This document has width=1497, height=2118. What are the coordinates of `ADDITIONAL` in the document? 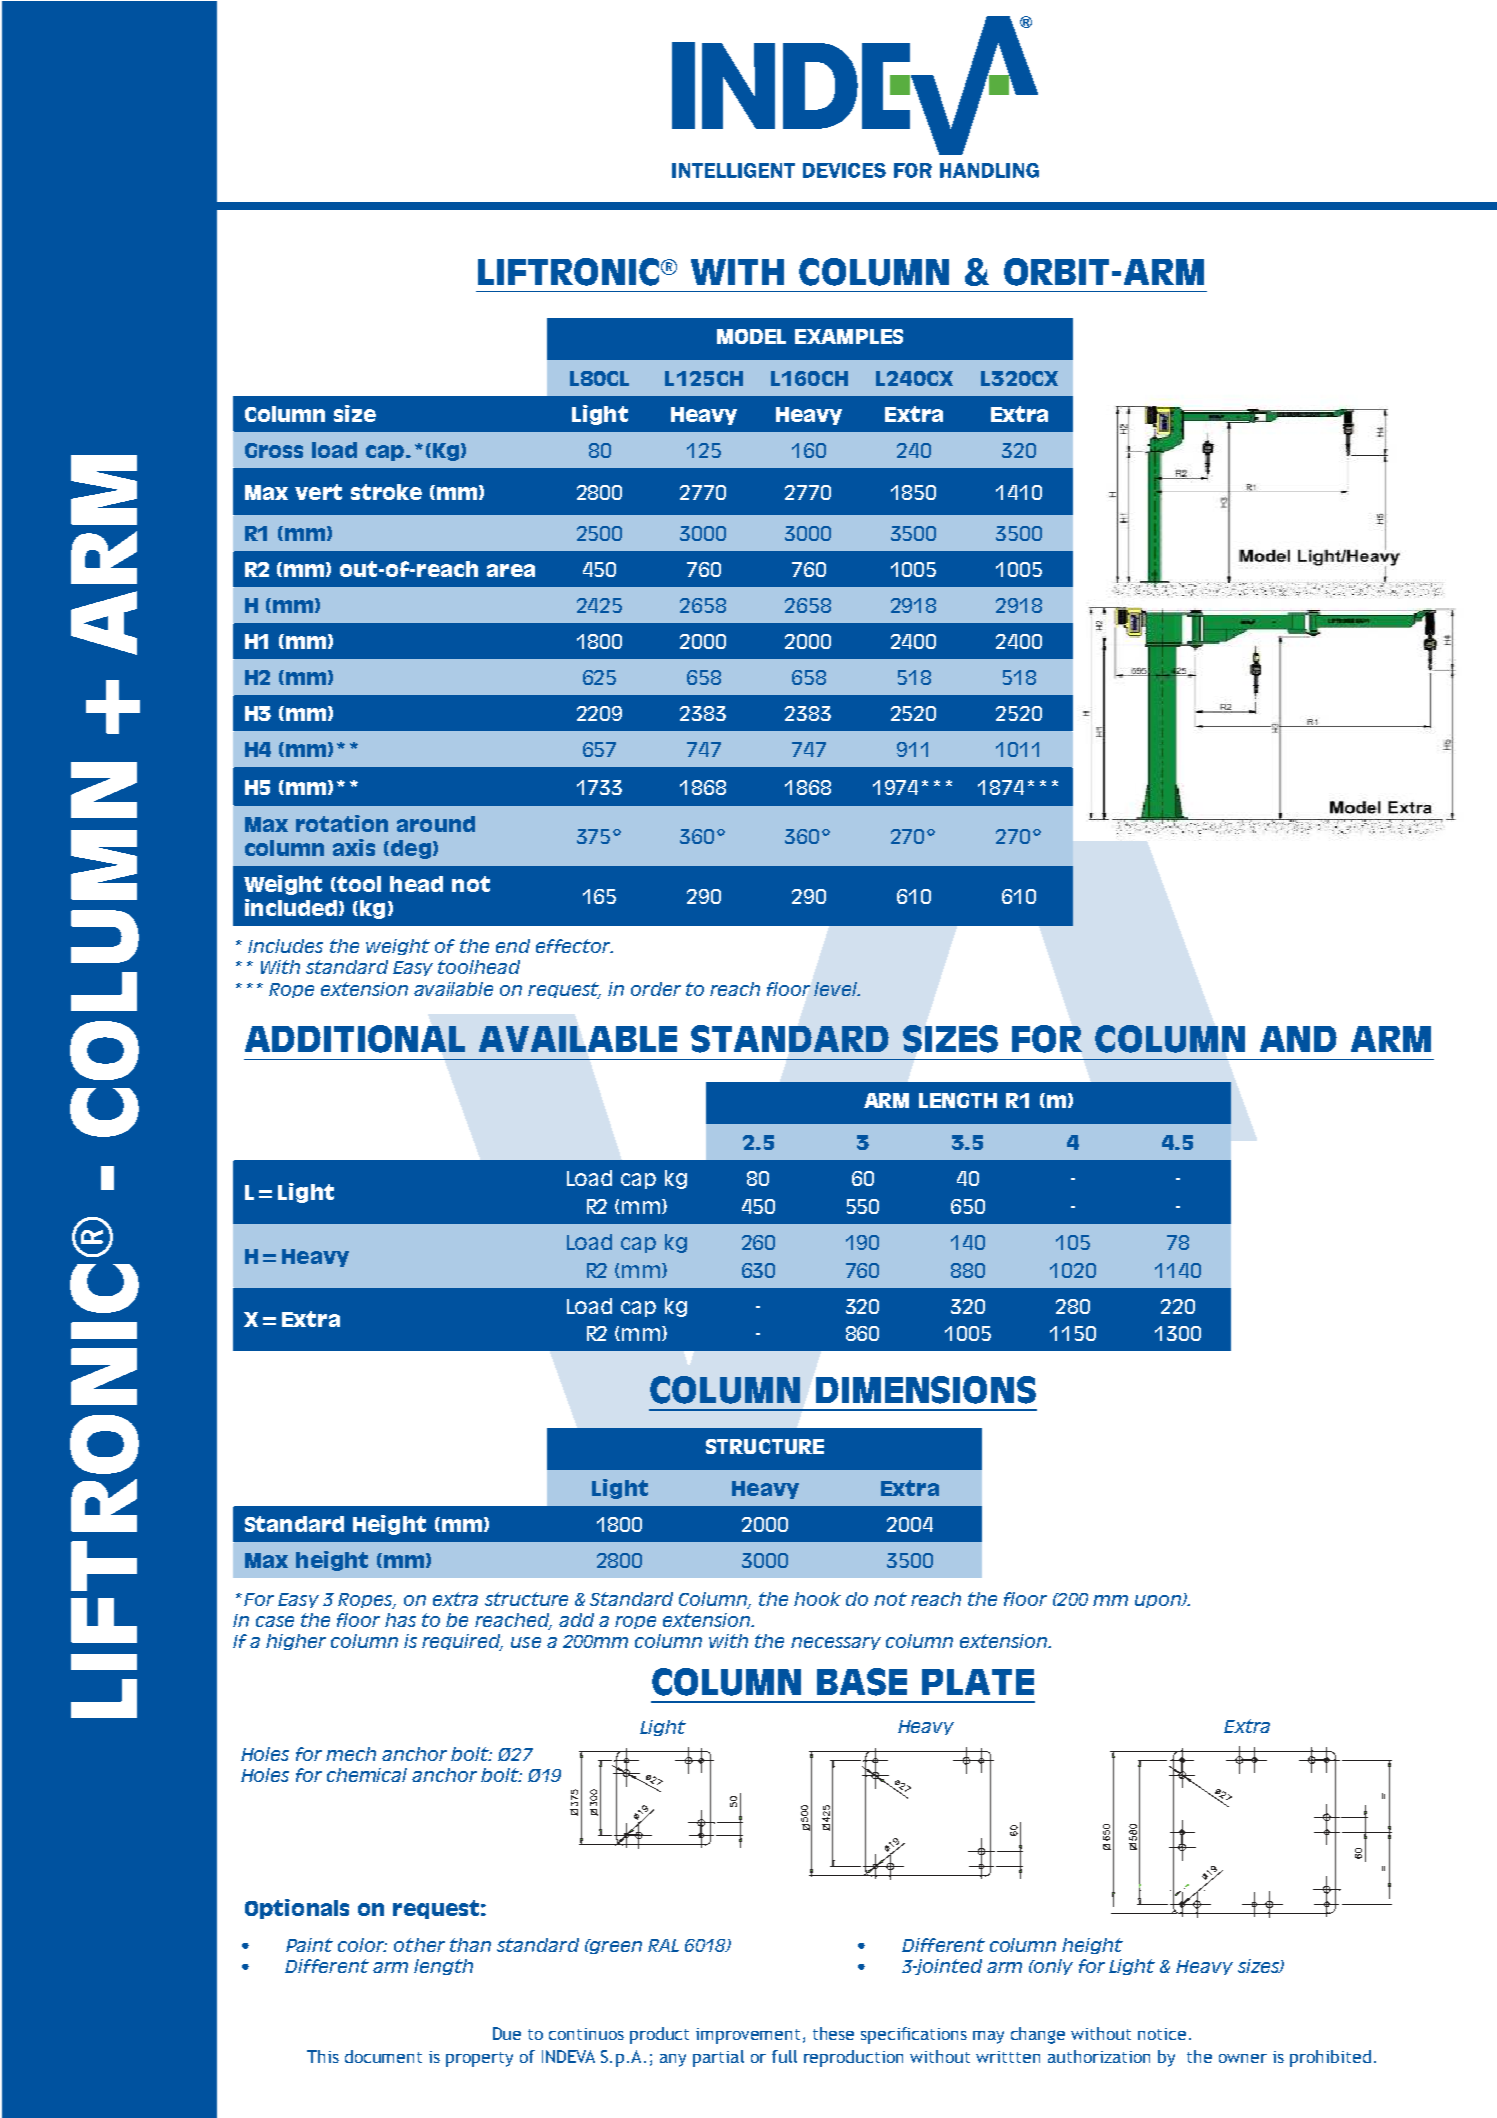 It's located at (355, 1039).
